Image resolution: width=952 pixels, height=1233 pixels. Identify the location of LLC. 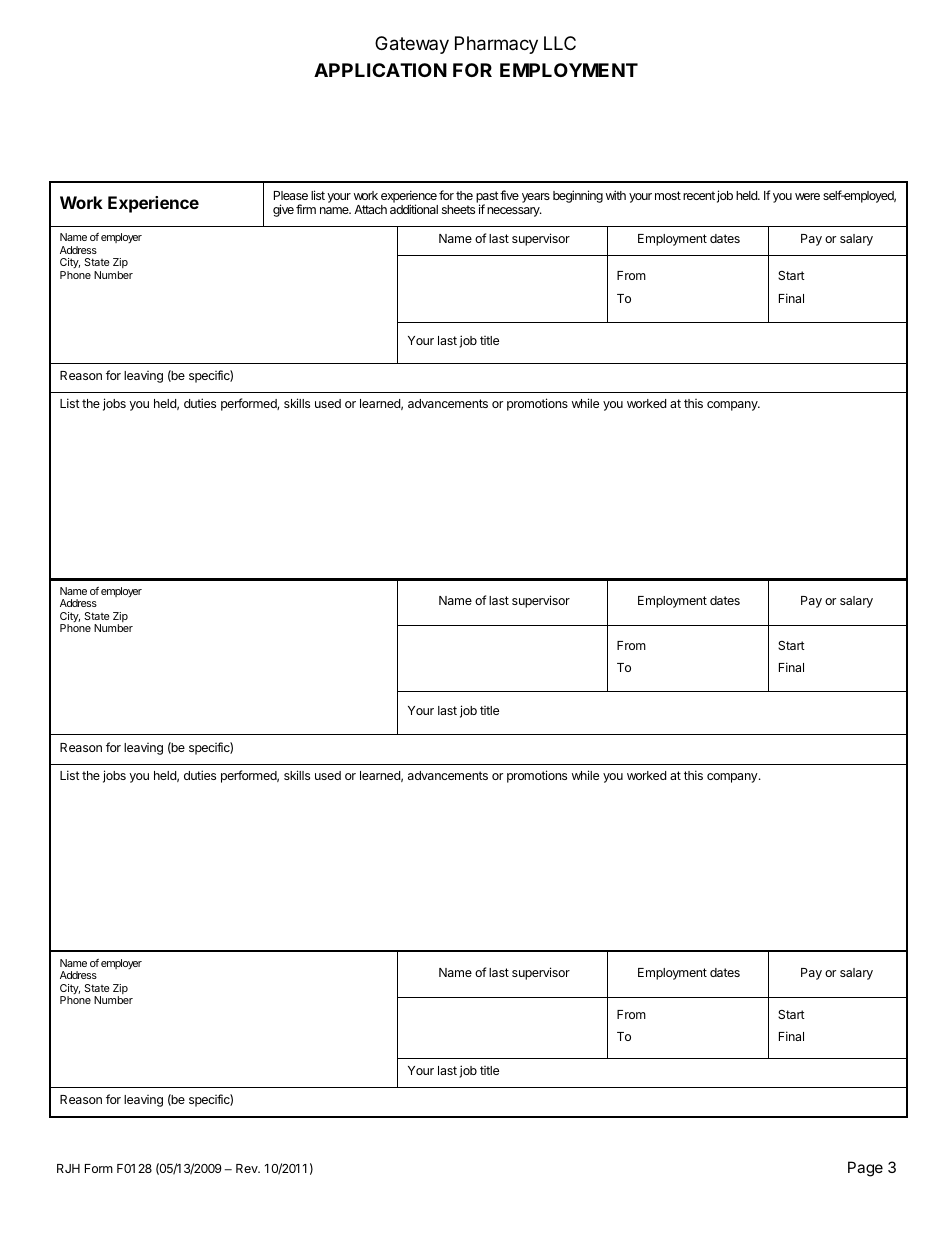
(560, 43).
